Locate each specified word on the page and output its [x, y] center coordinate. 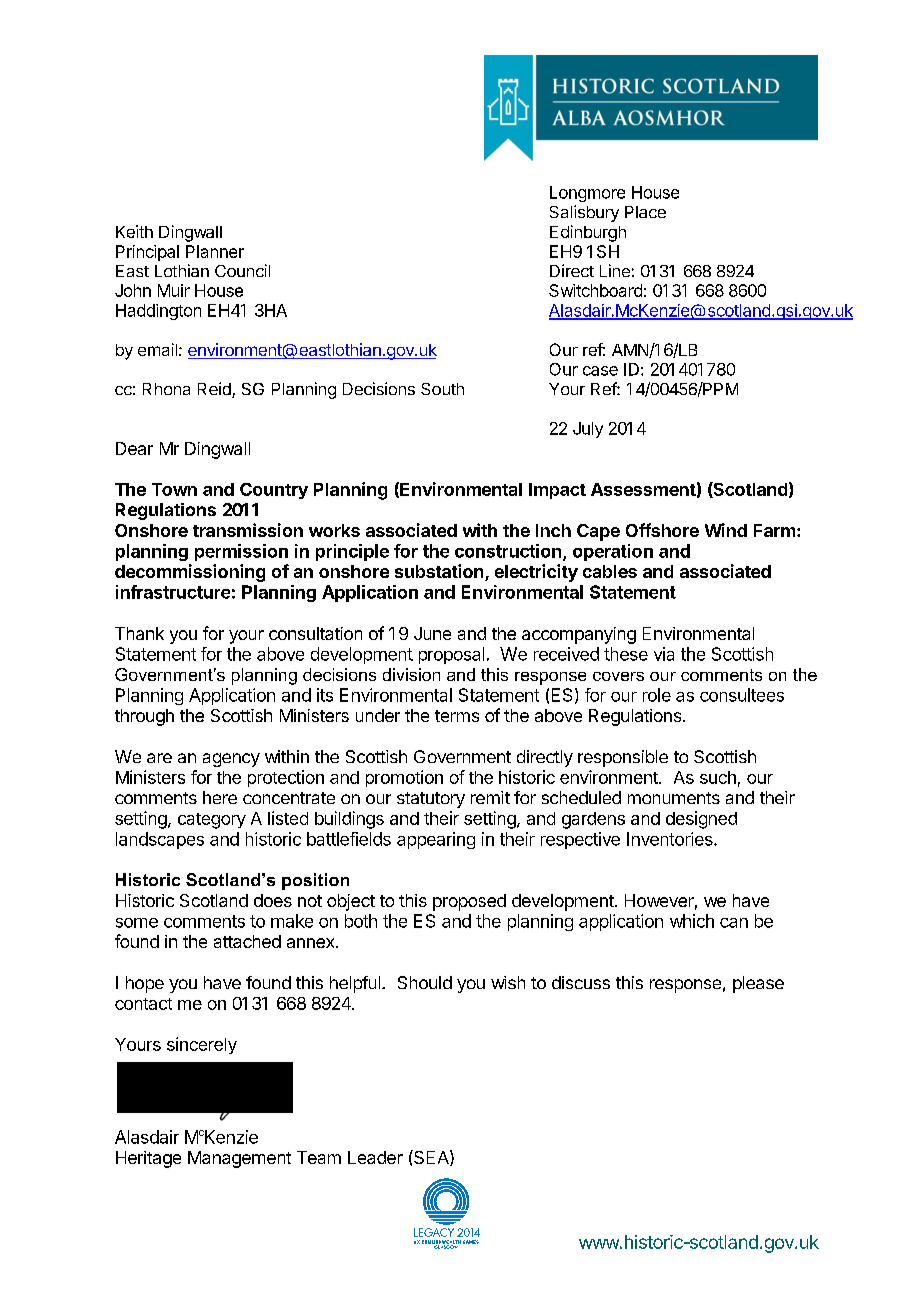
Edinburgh [588, 233]
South [442, 389]
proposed [469, 902]
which [692, 921]
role [657, 695]
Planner [215, 251]
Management [239, 1159]
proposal [451, 655]
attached [247, 941]
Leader [375, 1157]
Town [174, 489]
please [758, 984]
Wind [726, 530]
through [144, 717]
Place [645, 212]
